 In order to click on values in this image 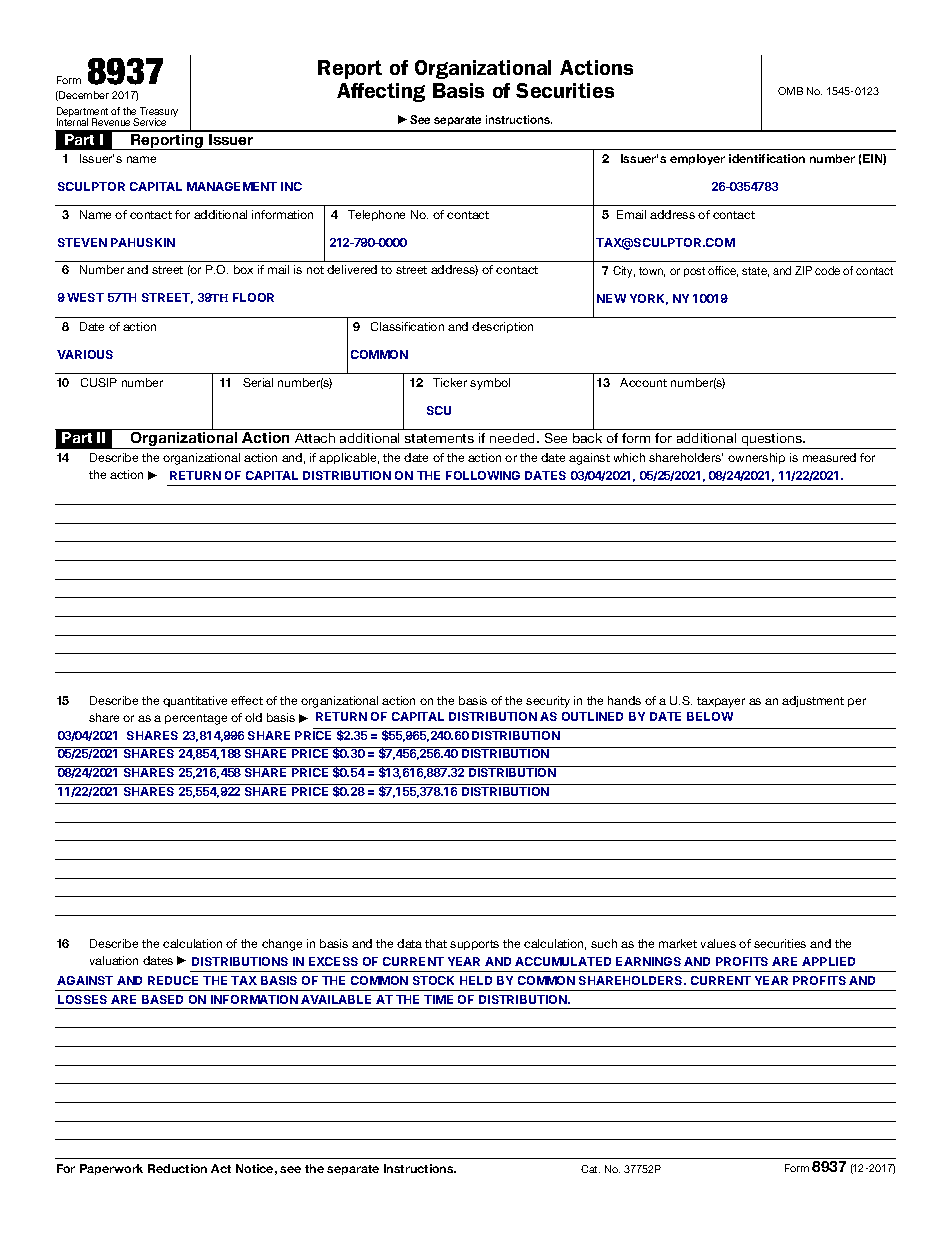, I will do `click(718, 943)`.
